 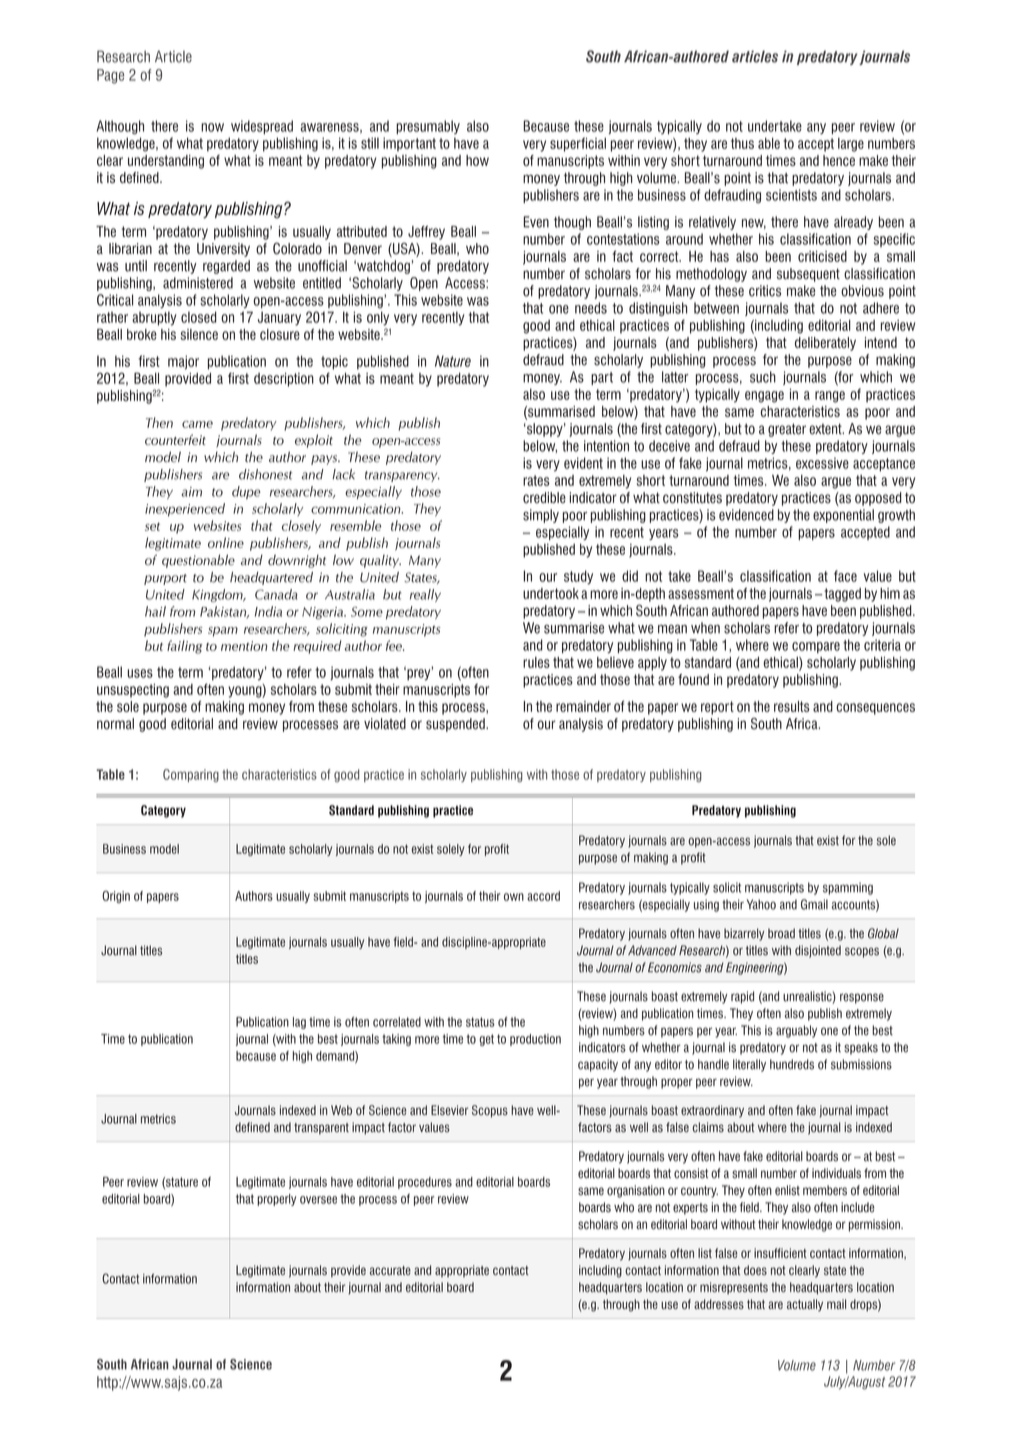 I want to click on arguably, so click(x=796, y=1031).
